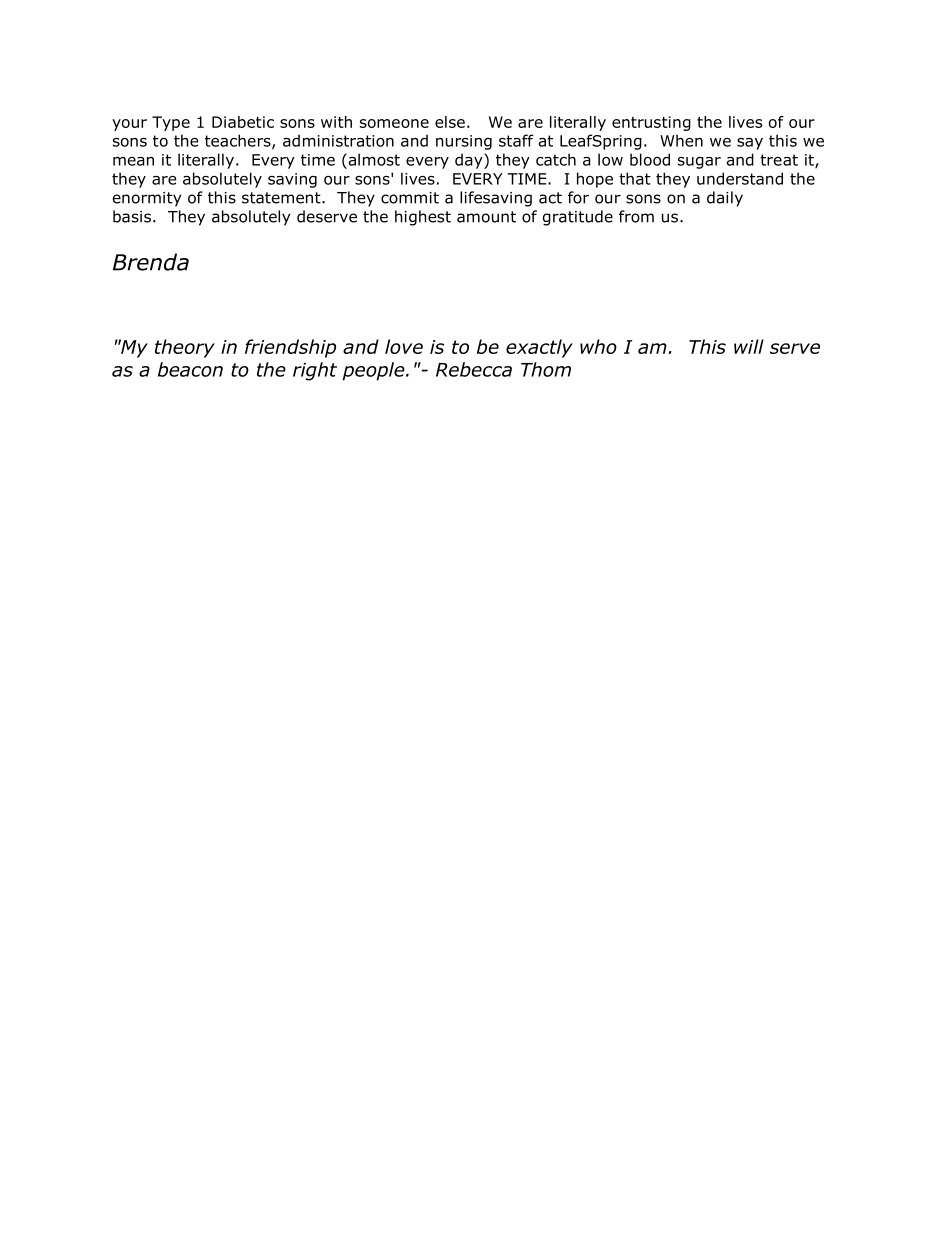  What do you see at coordinates (185, 348) in the screenshot?
I see `theory` at bounding box center [185, 348].
